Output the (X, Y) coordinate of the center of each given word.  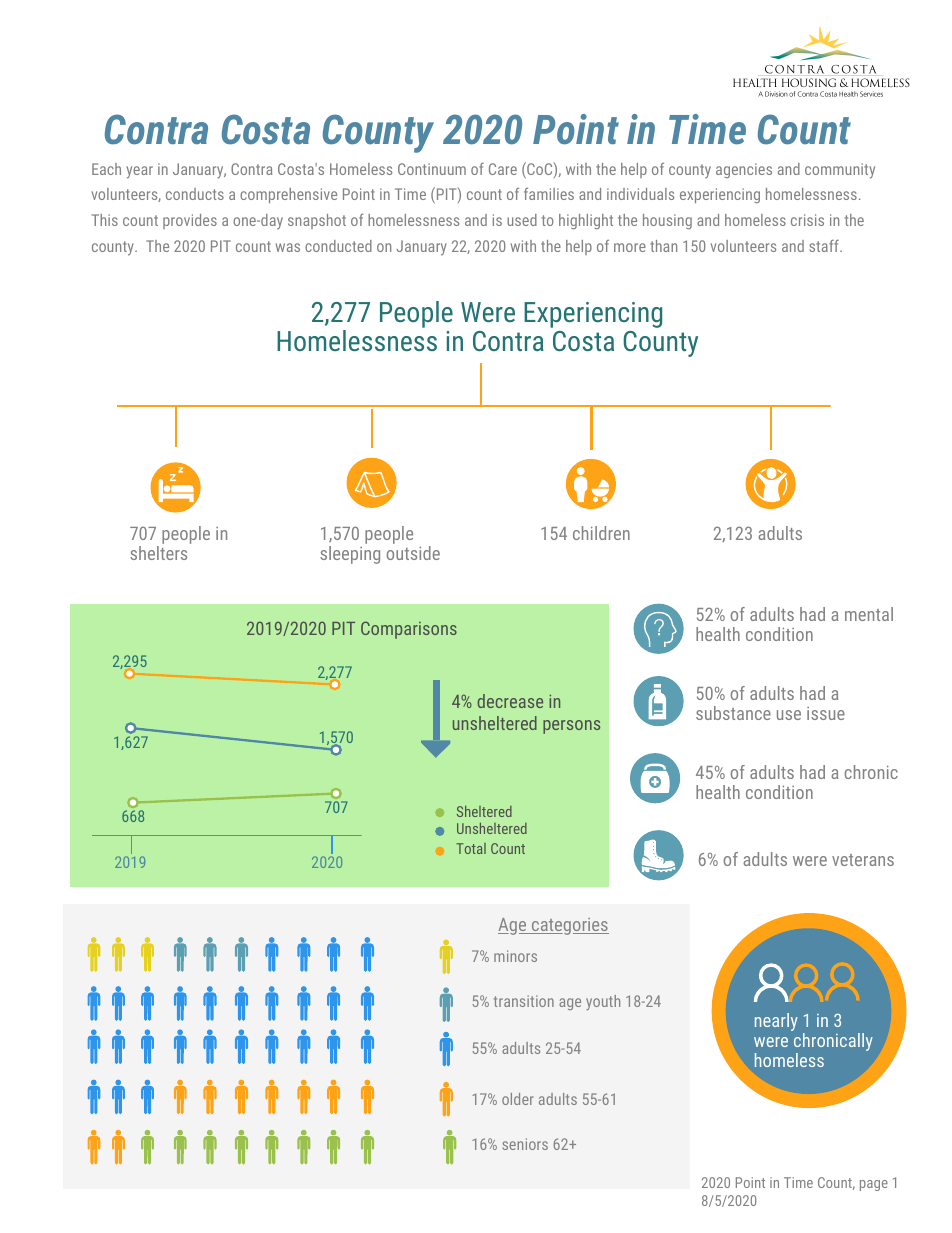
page (874, 1185)
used (522, 220)
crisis (807, 220)
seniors (525, 1144)
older (518, 1099)
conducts (195, 194)
